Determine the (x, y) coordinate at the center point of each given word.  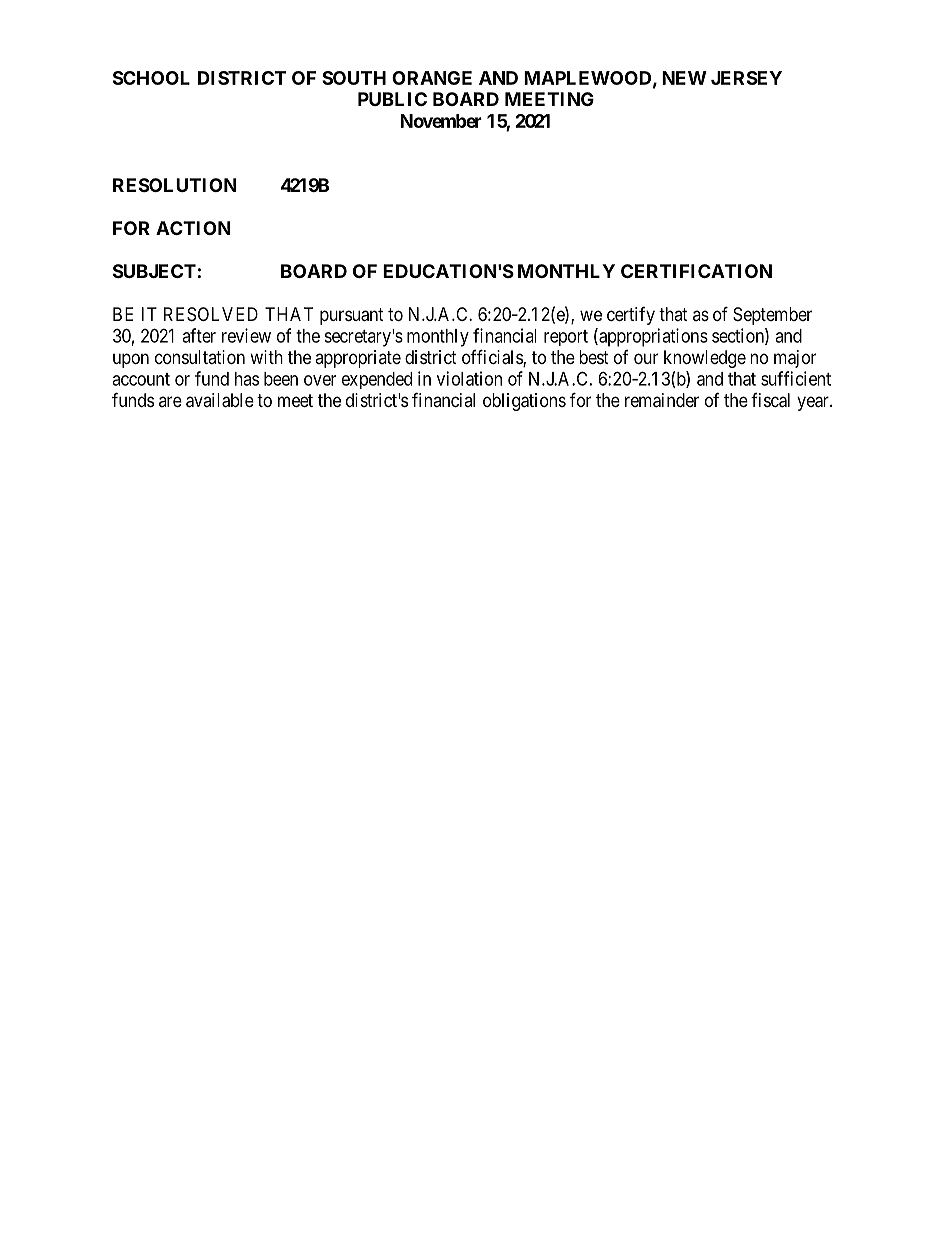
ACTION (193, 228)
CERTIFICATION (696, 271)
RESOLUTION (175, 185)
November (441, 121)
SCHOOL (151, 78)
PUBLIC (392, 99)
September (772, 316)
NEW (684, 78)
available (220, 400)
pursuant (352, 316)
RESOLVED (211, 314)
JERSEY (746, 78)
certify (631, 316)
